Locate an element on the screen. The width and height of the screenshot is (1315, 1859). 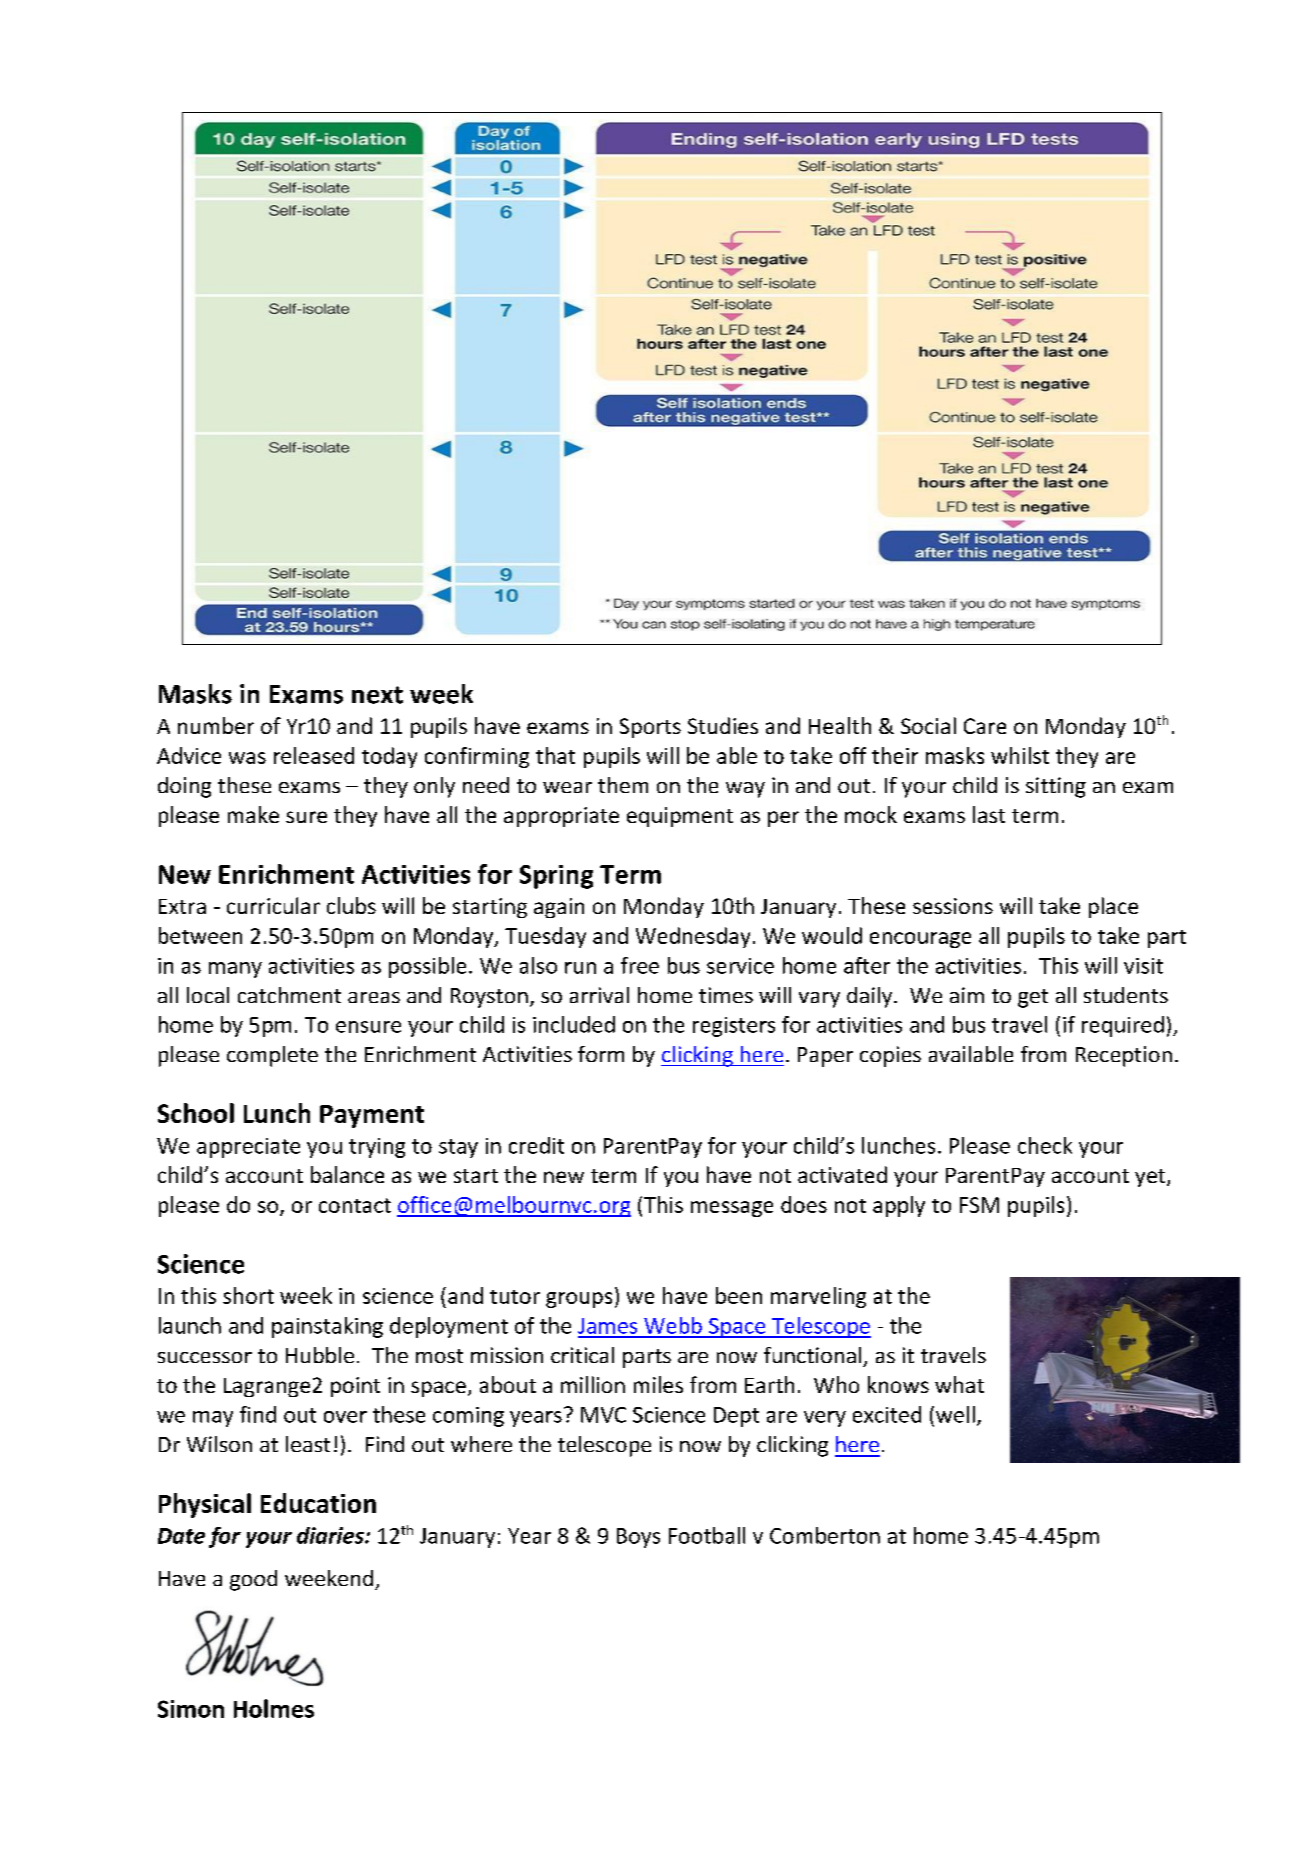
Holmes is located at coordinates (274, 1708).
